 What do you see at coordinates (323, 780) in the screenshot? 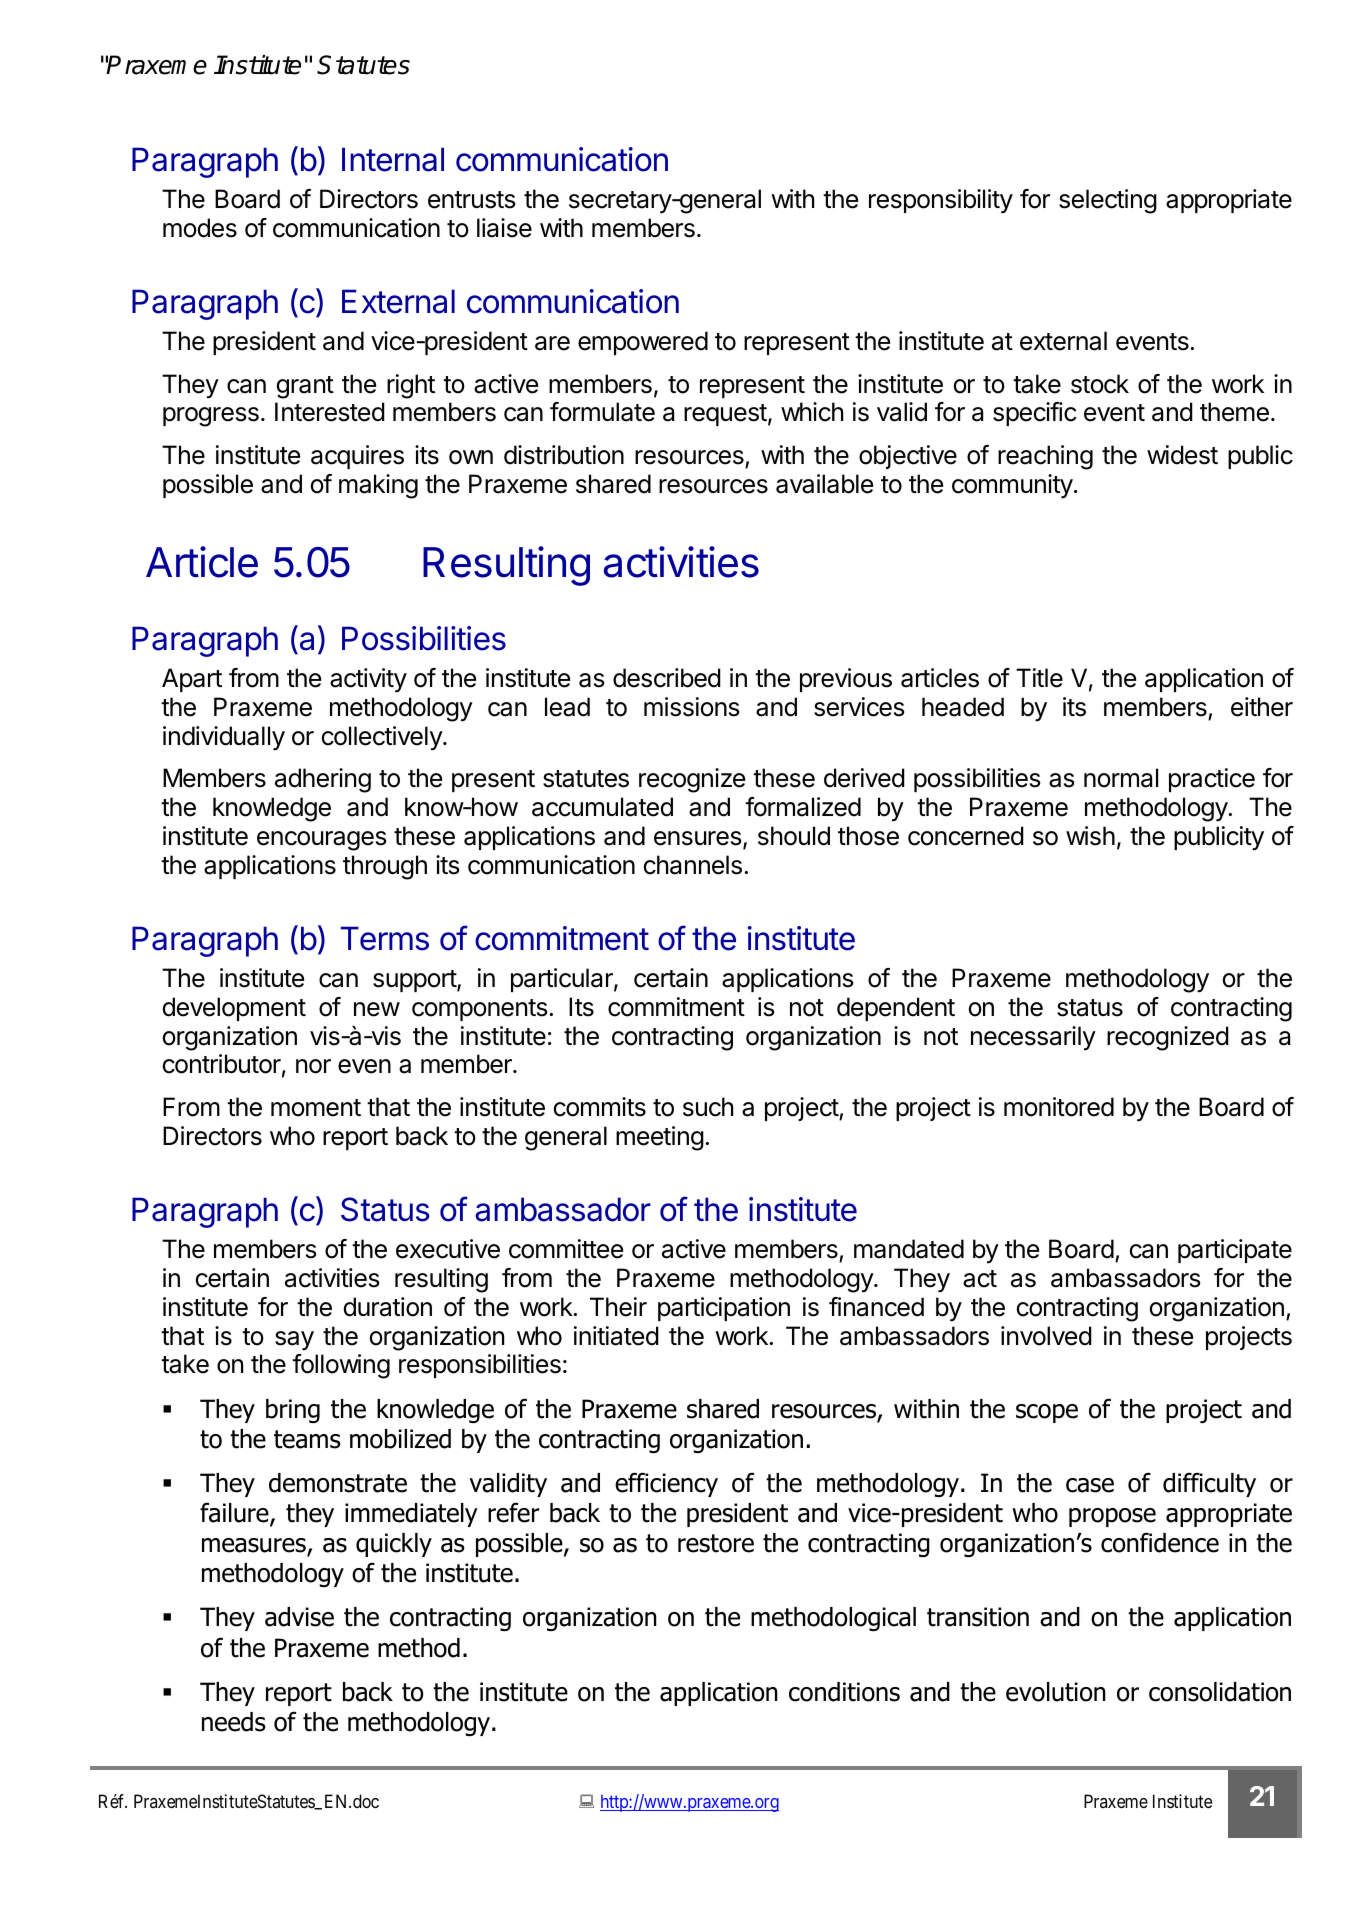
I see `adhering` at bounding box center [323, 780].
